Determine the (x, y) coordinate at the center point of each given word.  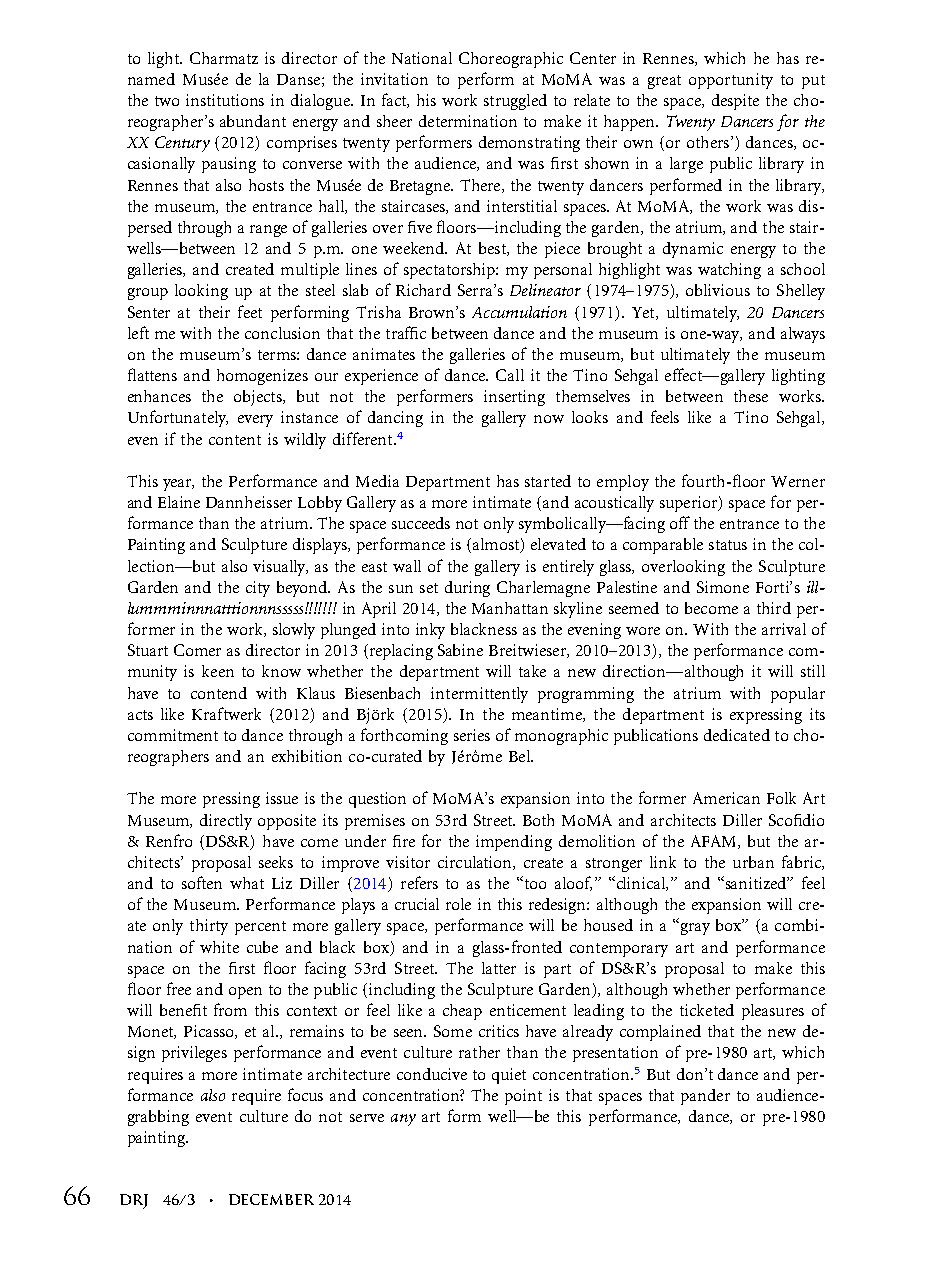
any (403, 1120)
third (774, 608)
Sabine (460, 650)
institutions (225, 100)
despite (735, 102)
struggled (515, 102)
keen (218, 671)
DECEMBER (271, 1199)
